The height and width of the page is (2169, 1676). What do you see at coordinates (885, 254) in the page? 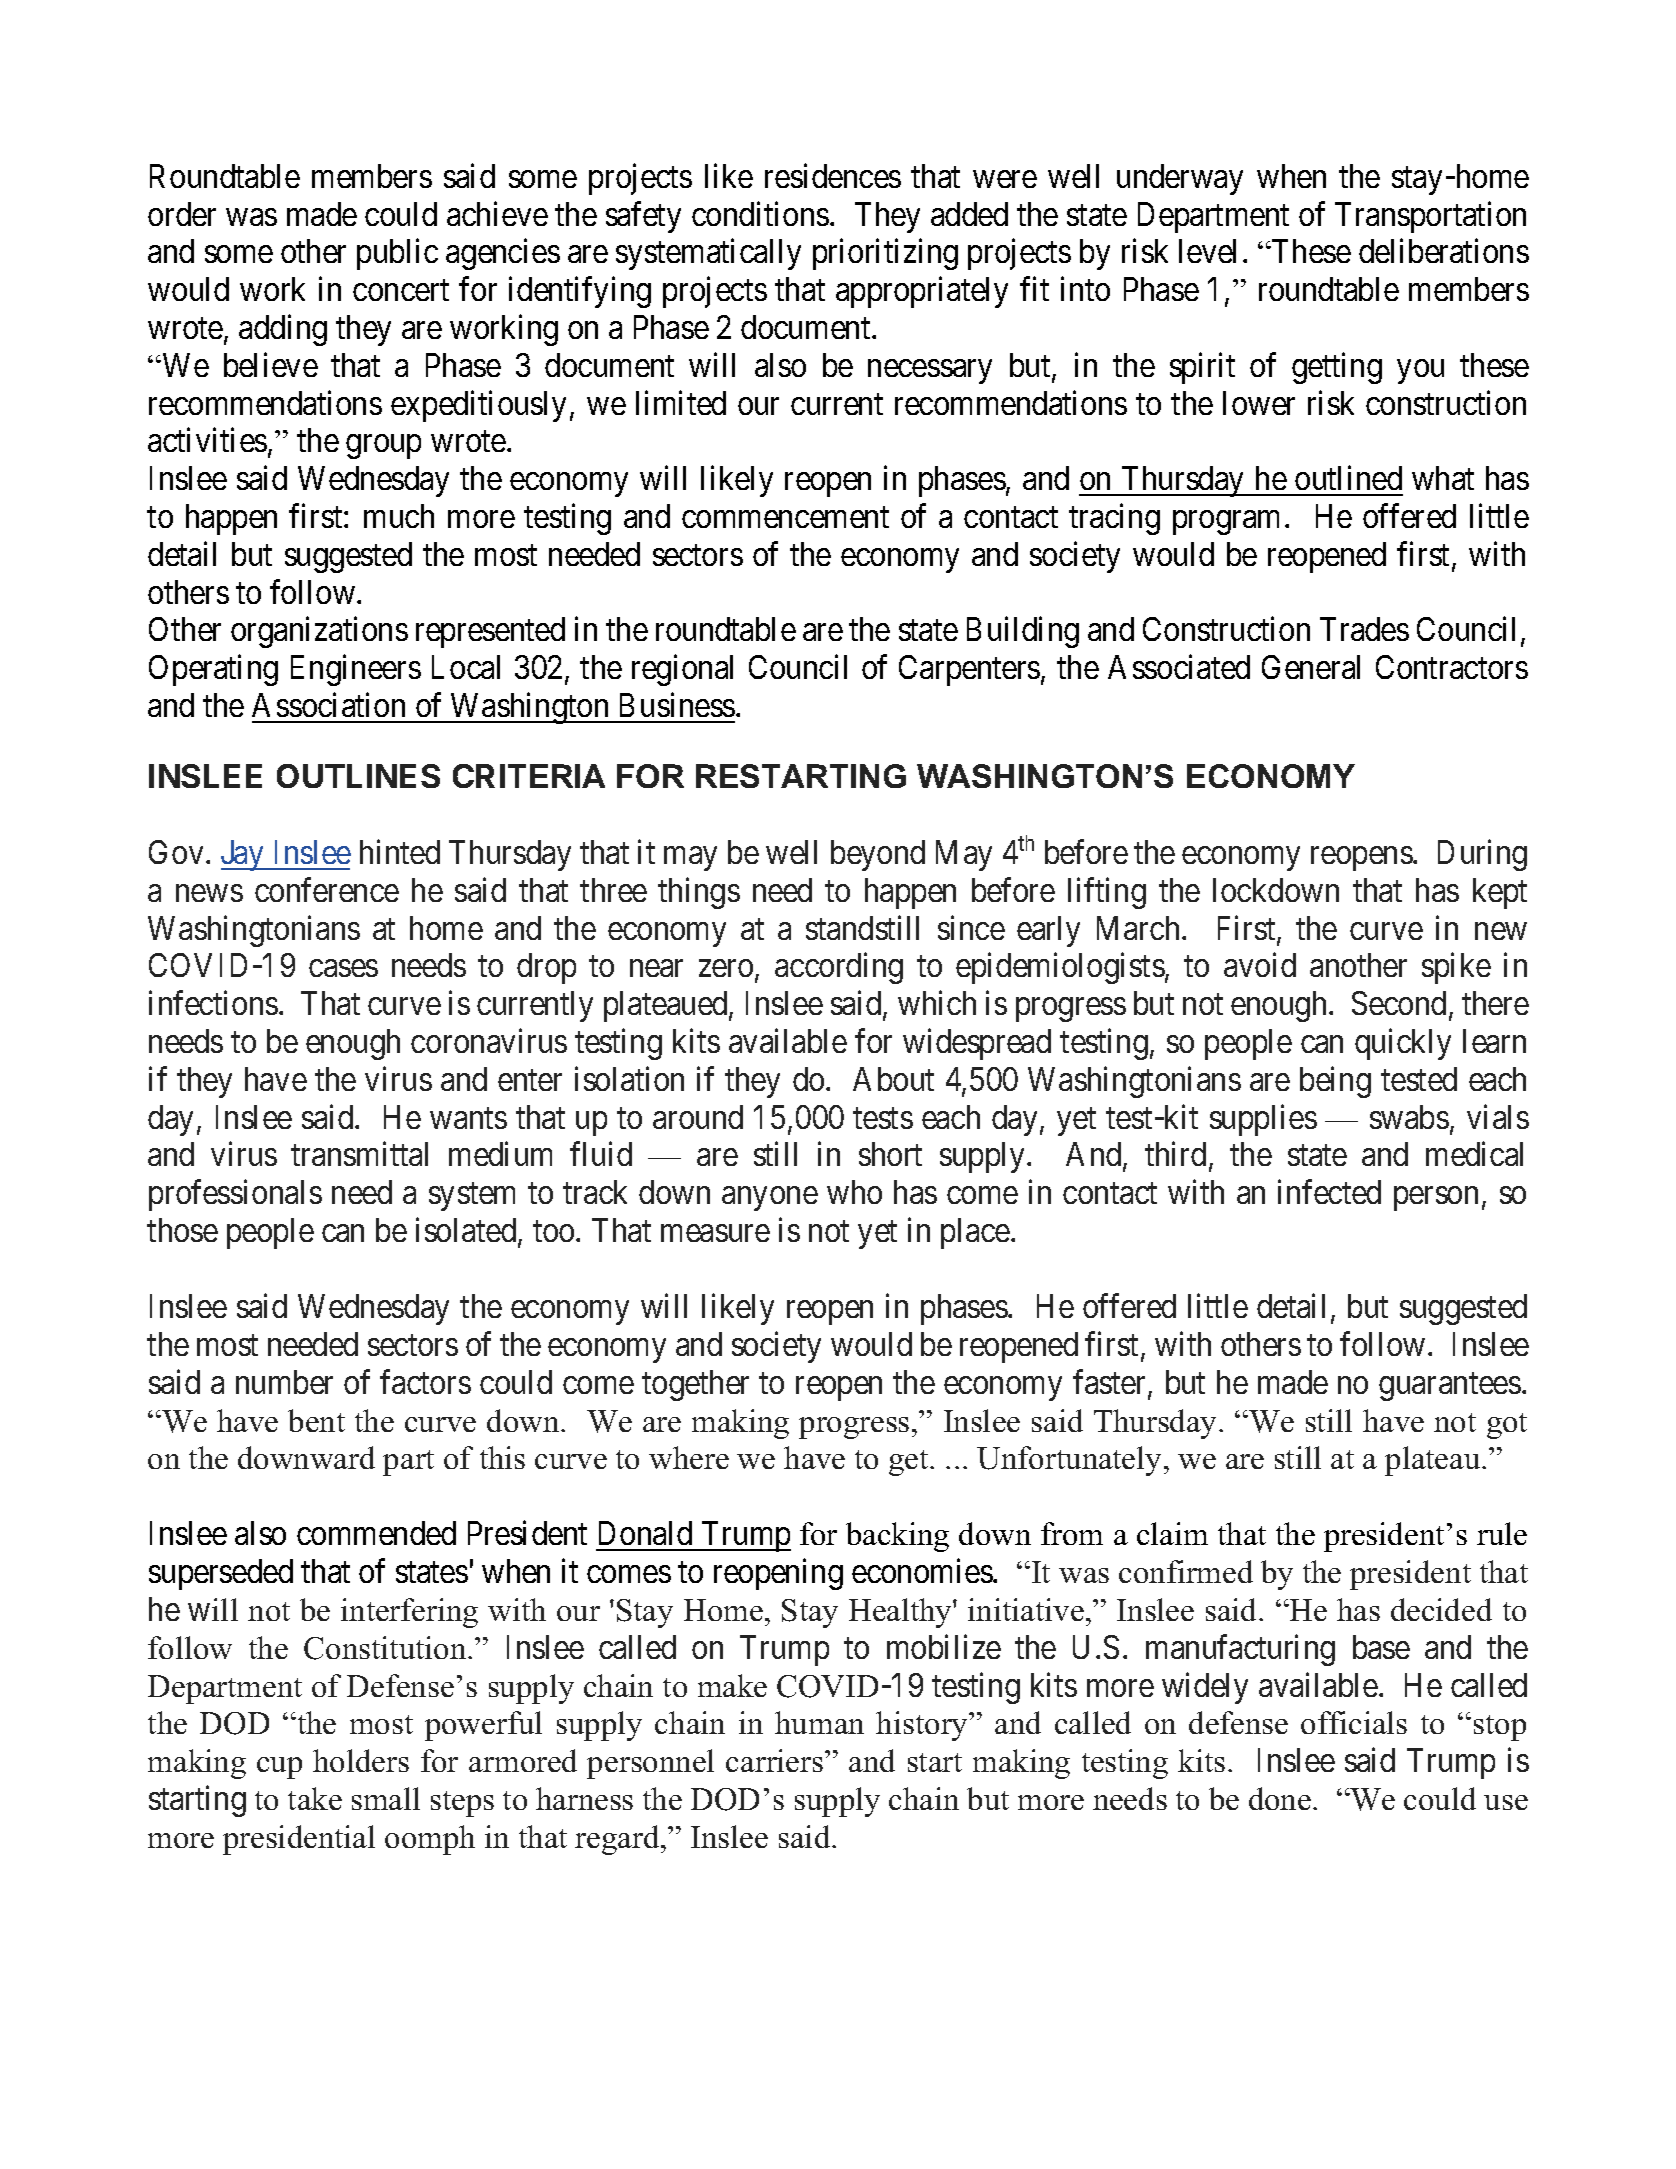
I see `prioritizing` at bounding box center [885, 254].
